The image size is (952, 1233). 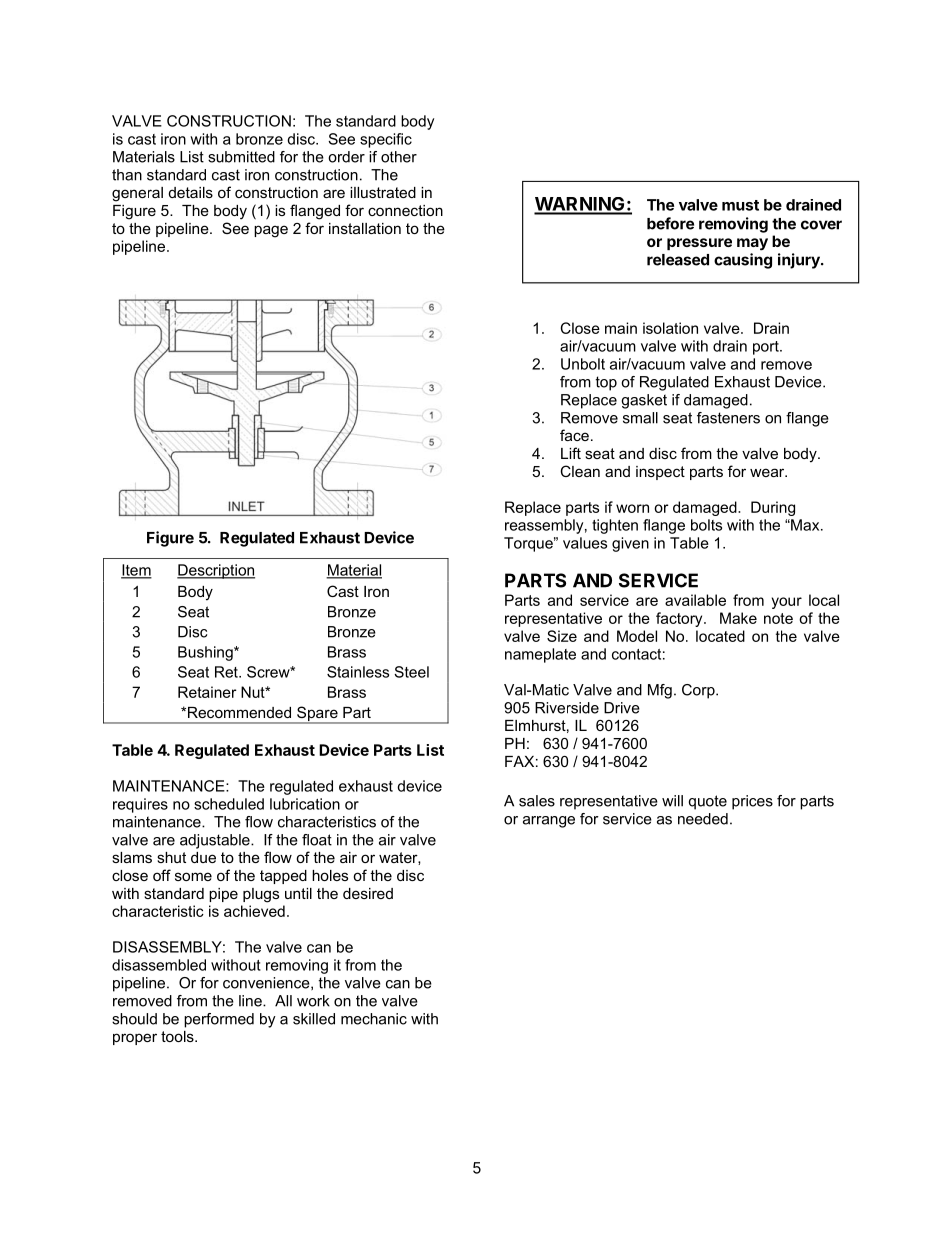 I want to click on Size, so click(x=562, y=636).
